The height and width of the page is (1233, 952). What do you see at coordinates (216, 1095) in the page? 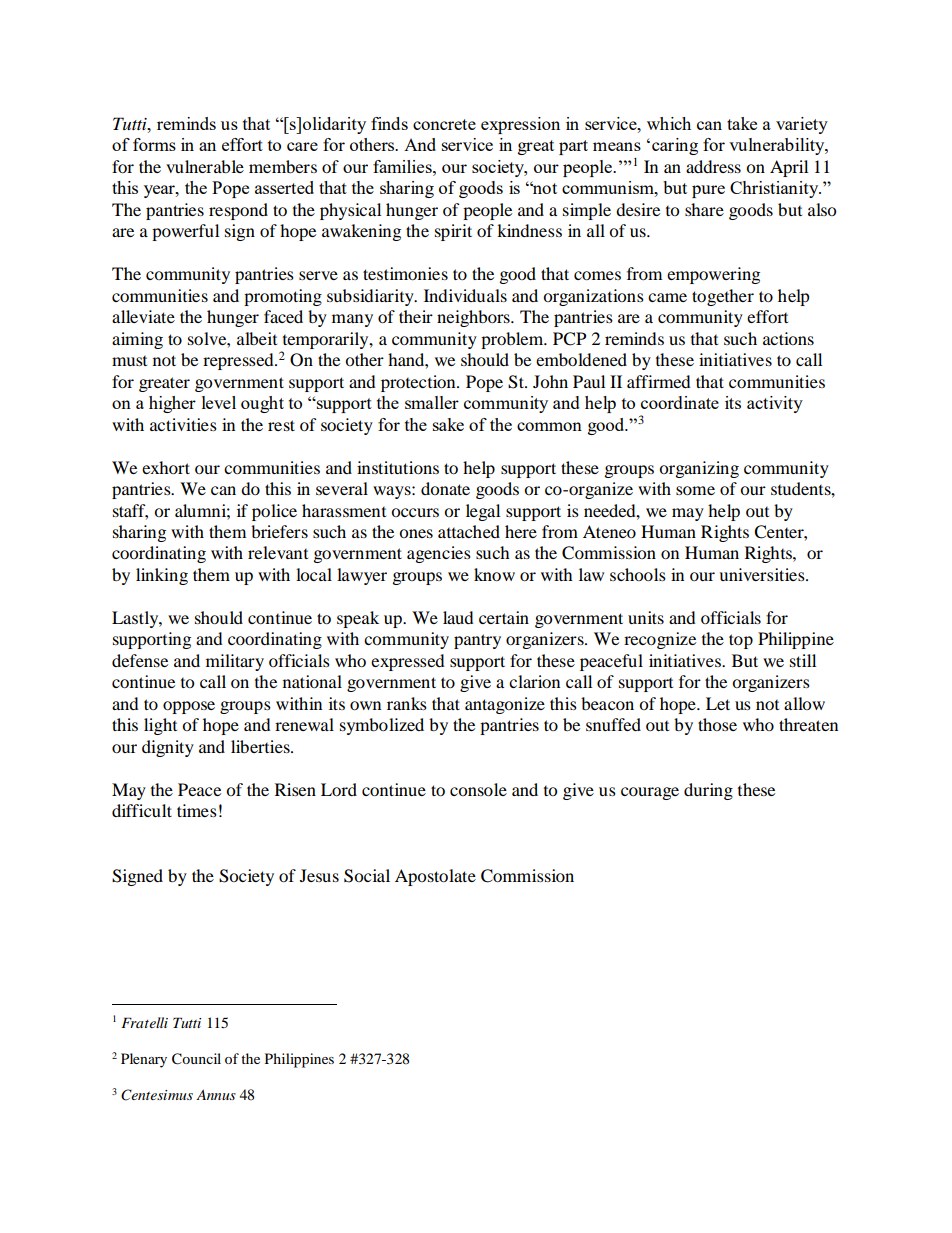
I see `Annus` at bounding box center [216, 1095].
